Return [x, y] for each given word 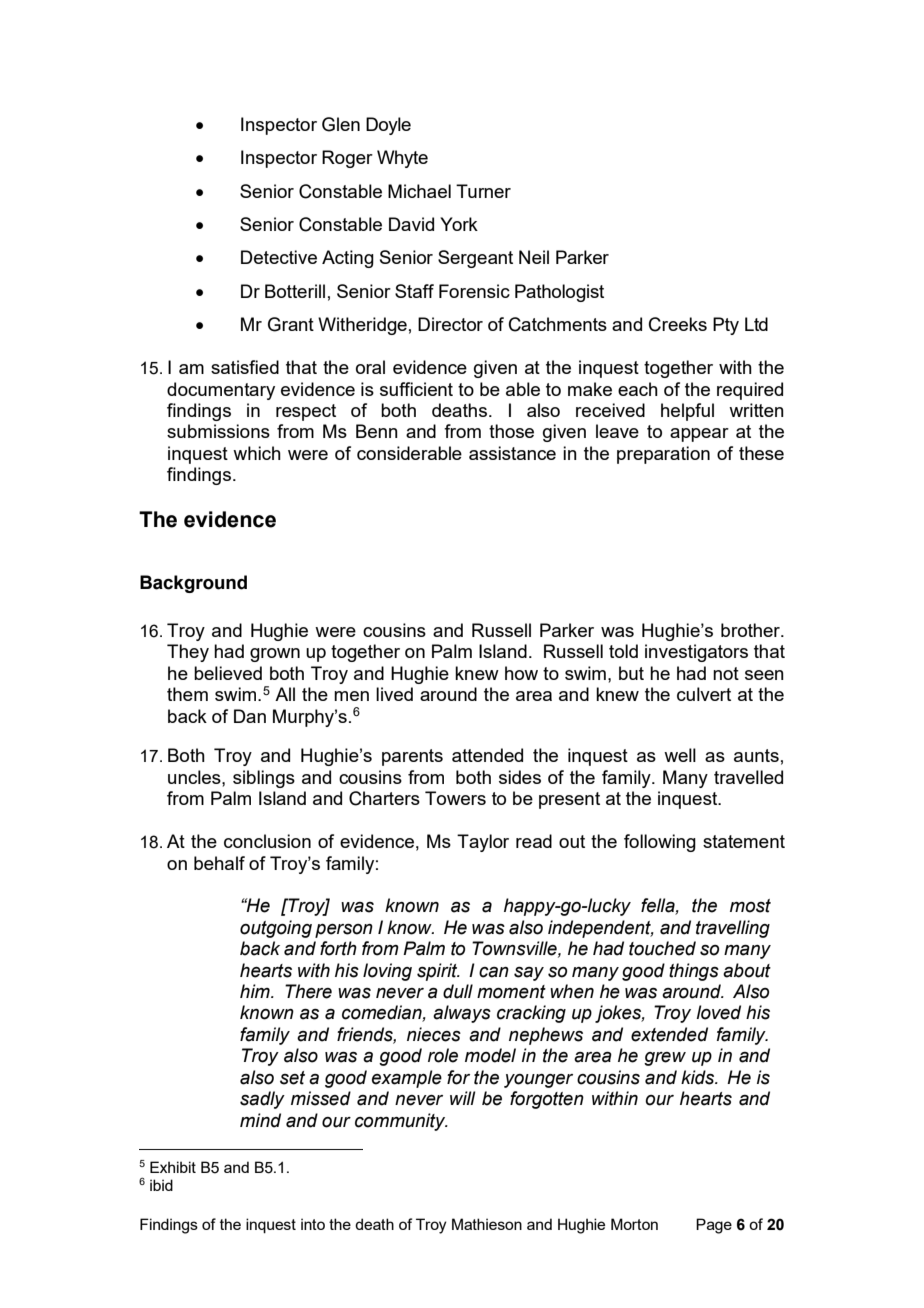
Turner [483, 191]
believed [228, 673]
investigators [696, 653]
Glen [341, 124]
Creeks [678, 324]
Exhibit [173, 1167]
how [521, 673]
